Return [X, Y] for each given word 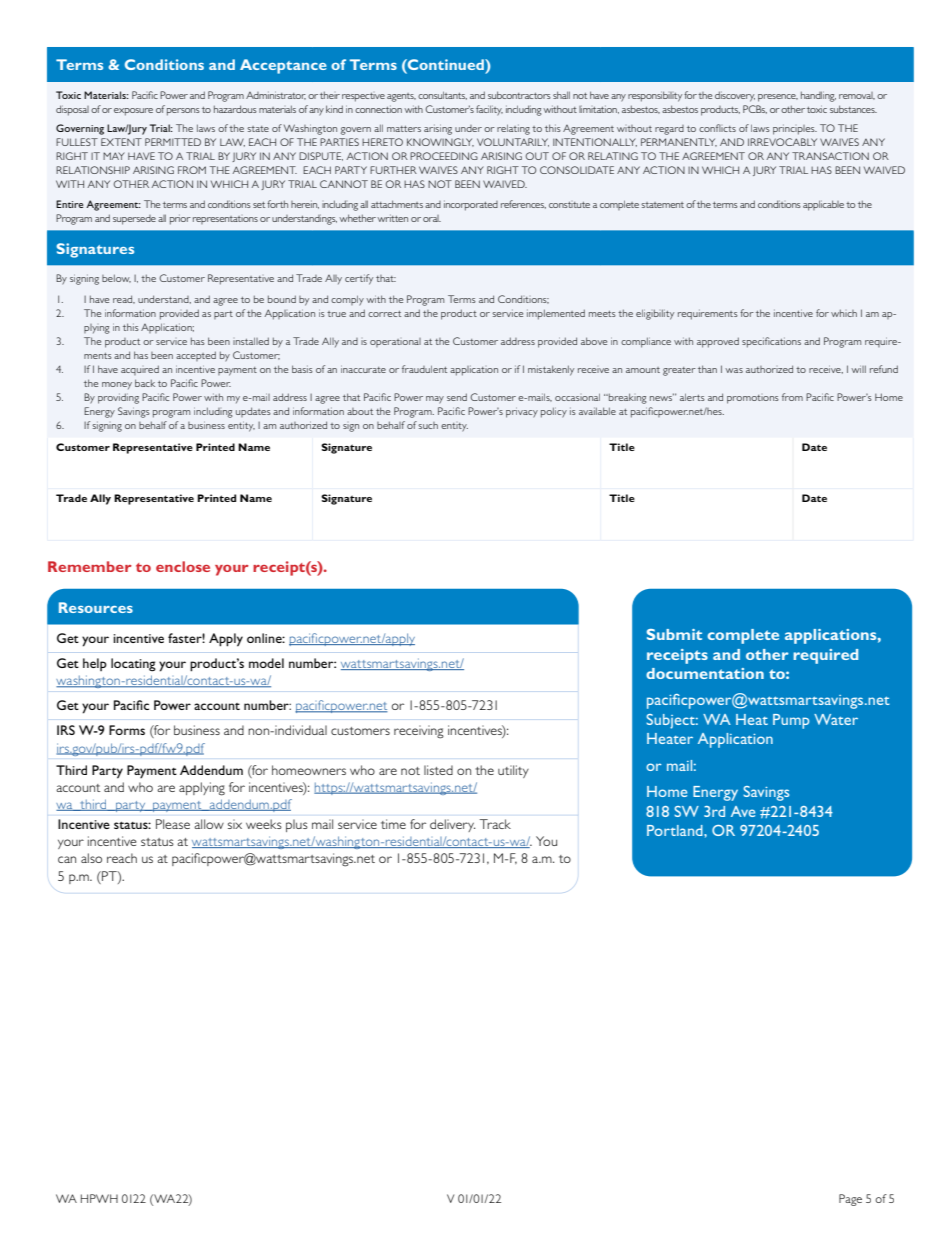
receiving [419, 732]
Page [850, 1200]
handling [818, 96]
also [91, 858]
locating [133, 665]
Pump [791, 721]
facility [489, 110]
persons [183, 112]
